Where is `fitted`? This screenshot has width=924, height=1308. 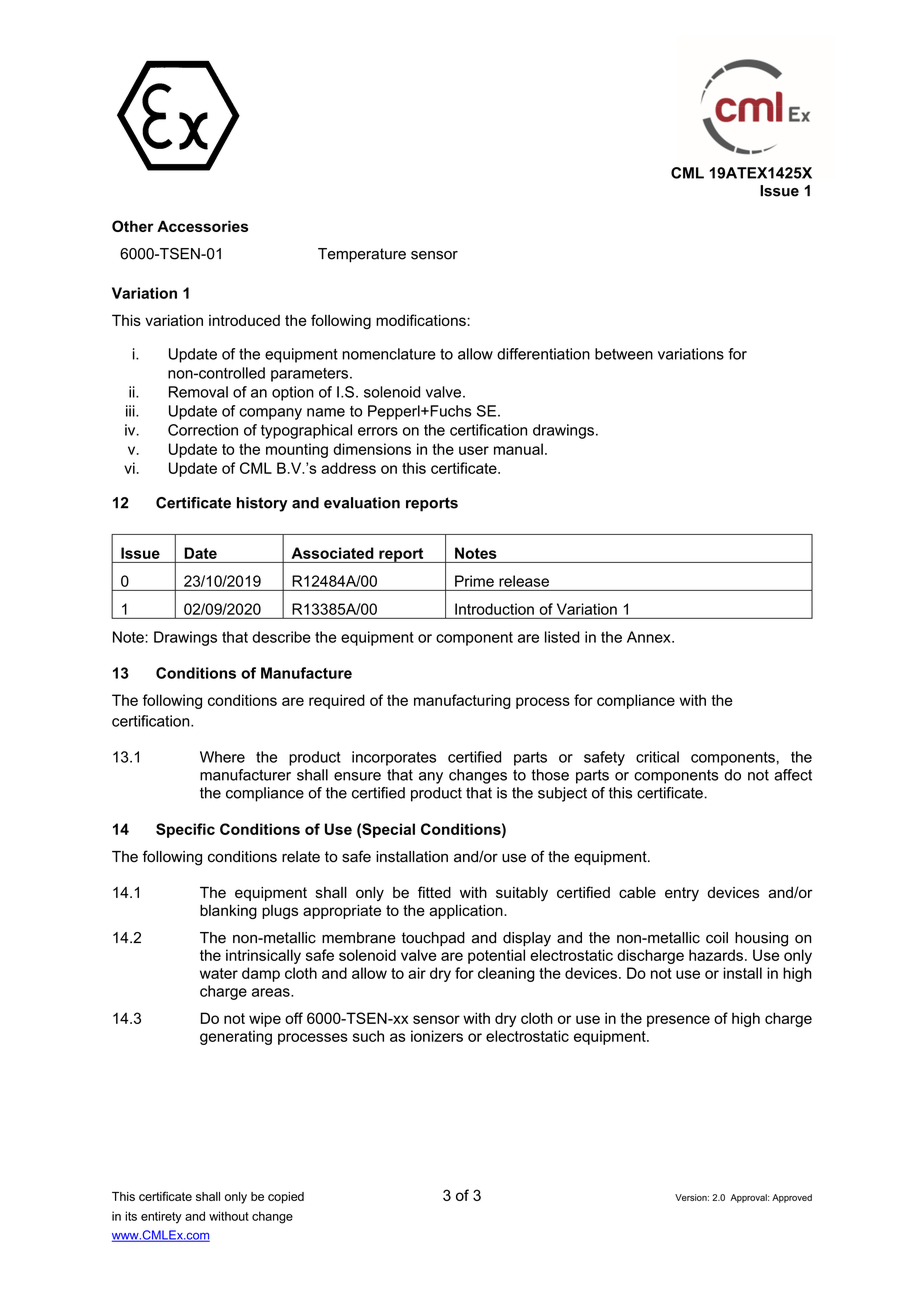 fitted is located at coordinates (434, 892).
